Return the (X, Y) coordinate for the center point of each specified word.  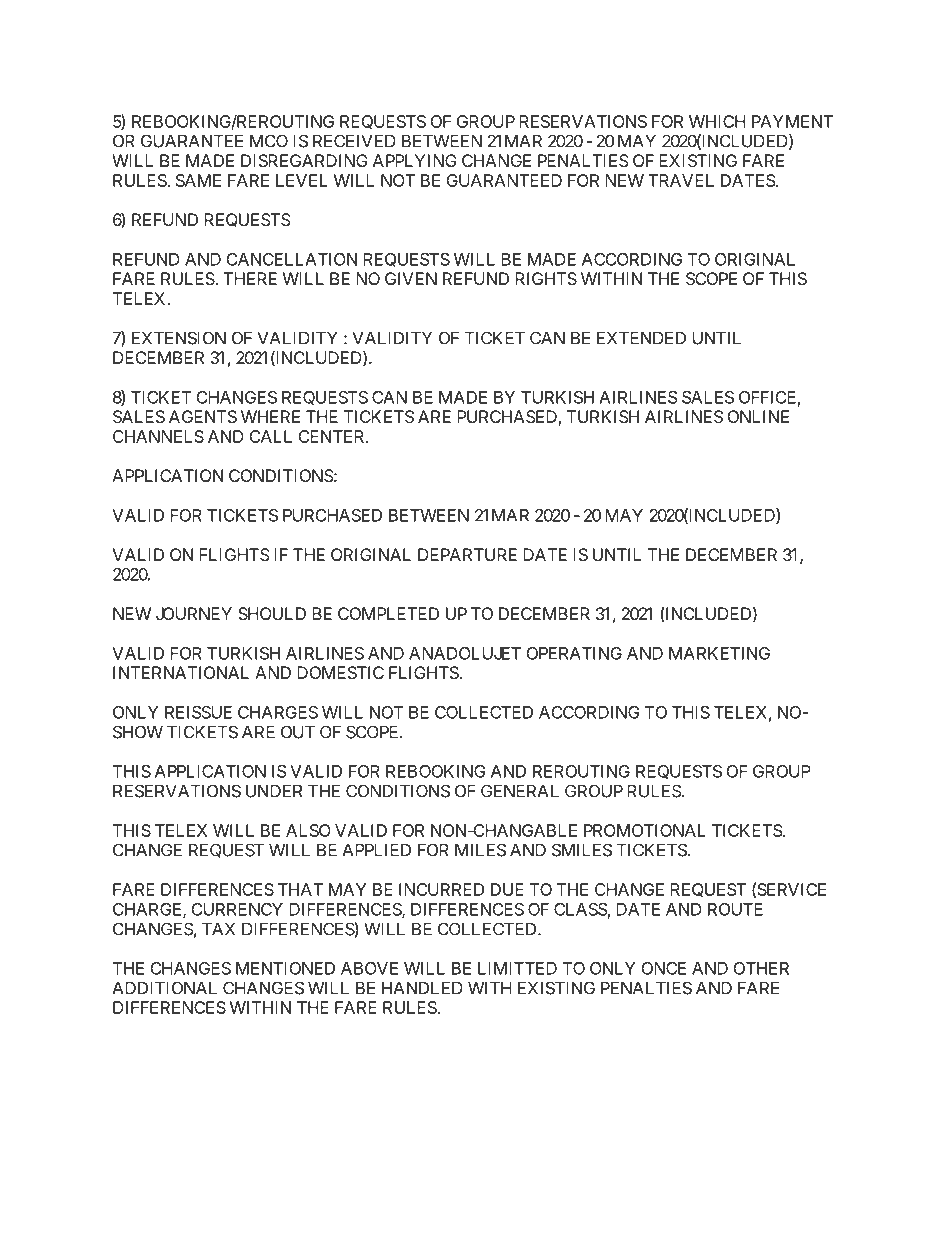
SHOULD (272, 613)
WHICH (717, 121)
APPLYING (415, 160)
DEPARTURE (467, 554)
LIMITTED (517, 968)
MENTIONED (285, 968)
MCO (269, 141)
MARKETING (719, 653)
